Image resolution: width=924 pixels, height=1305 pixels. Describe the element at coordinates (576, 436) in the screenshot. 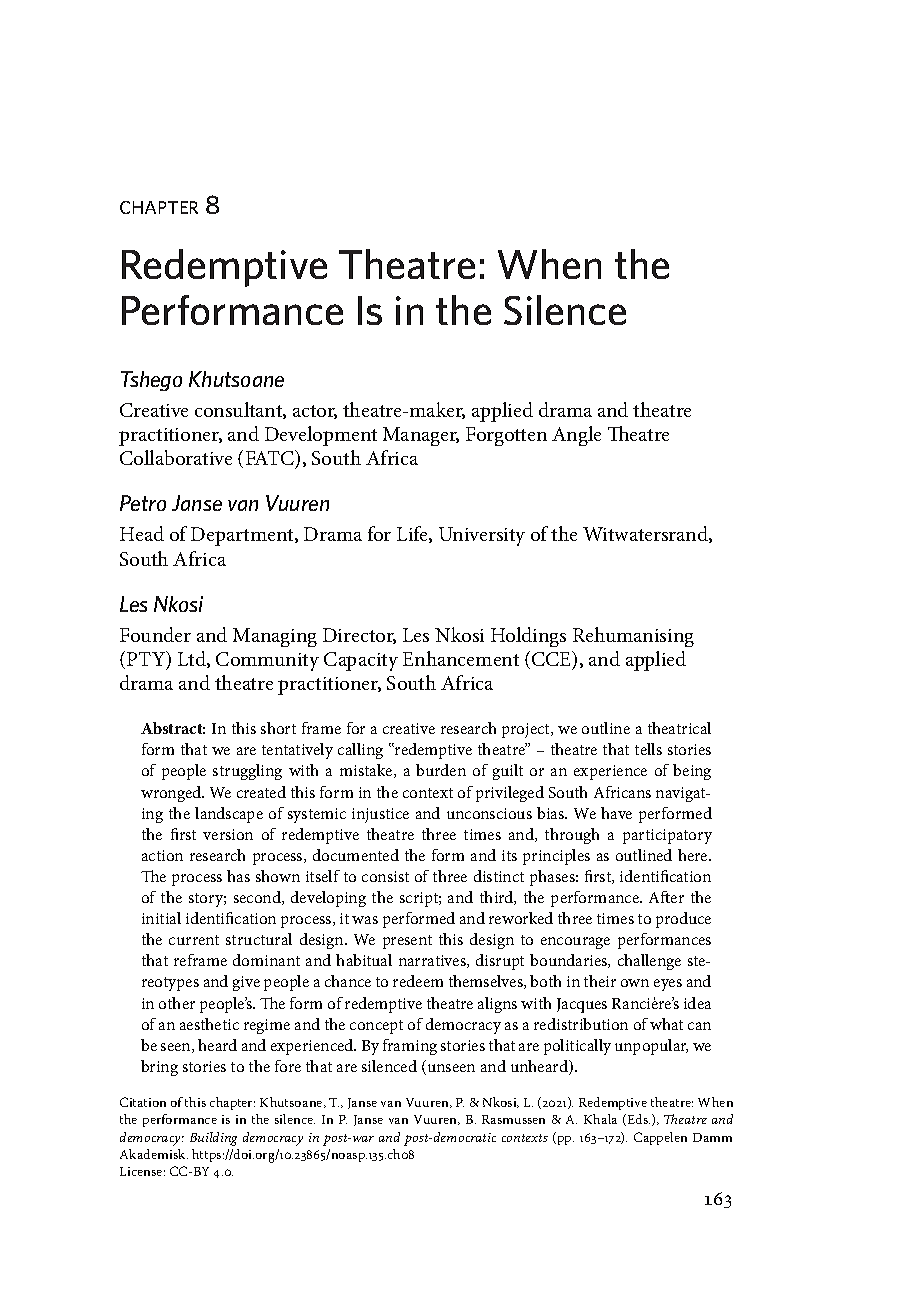

I see `Angle` at that location.
